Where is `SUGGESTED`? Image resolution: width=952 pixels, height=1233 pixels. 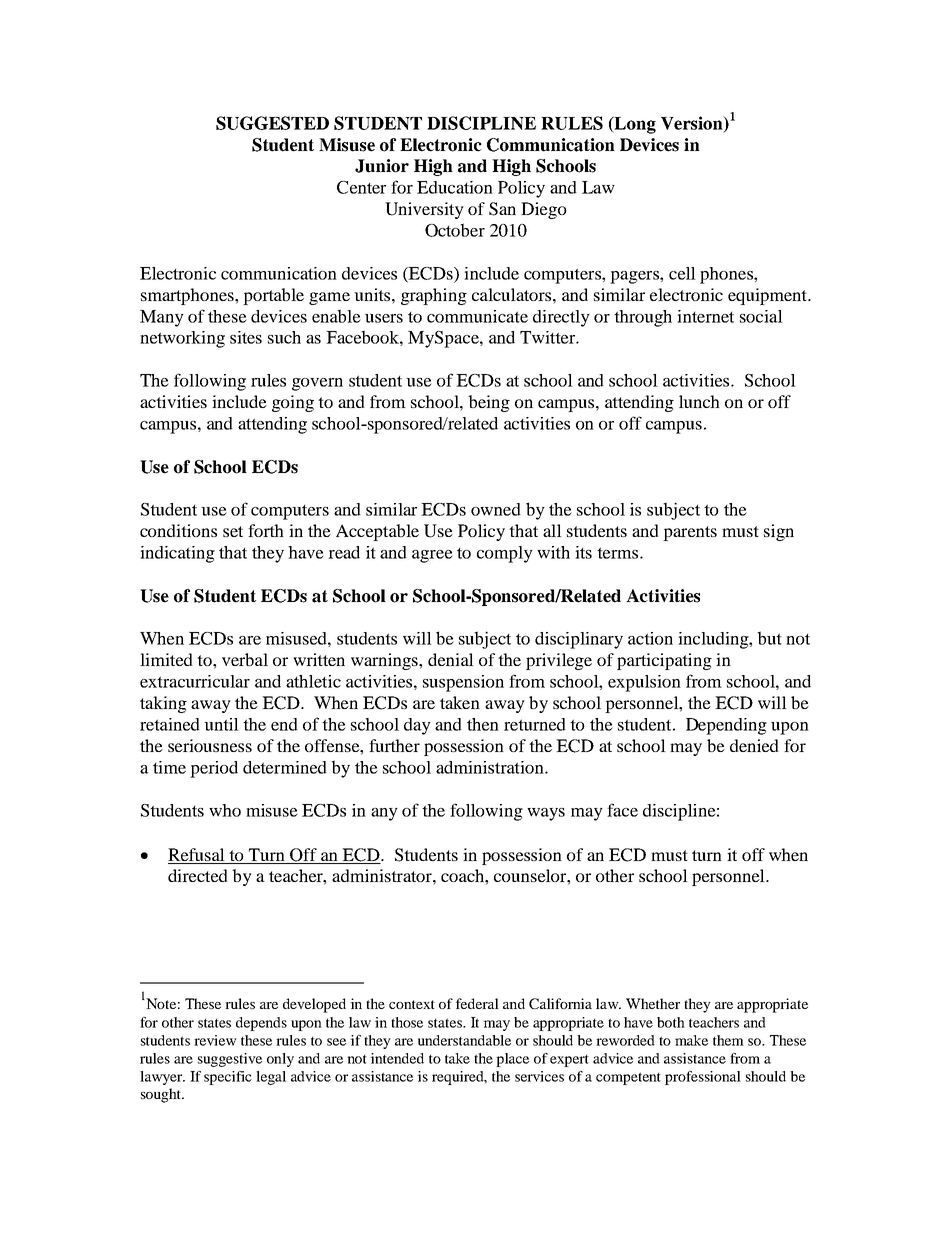 SUGGESTED is located at coordinates (272, 123).
